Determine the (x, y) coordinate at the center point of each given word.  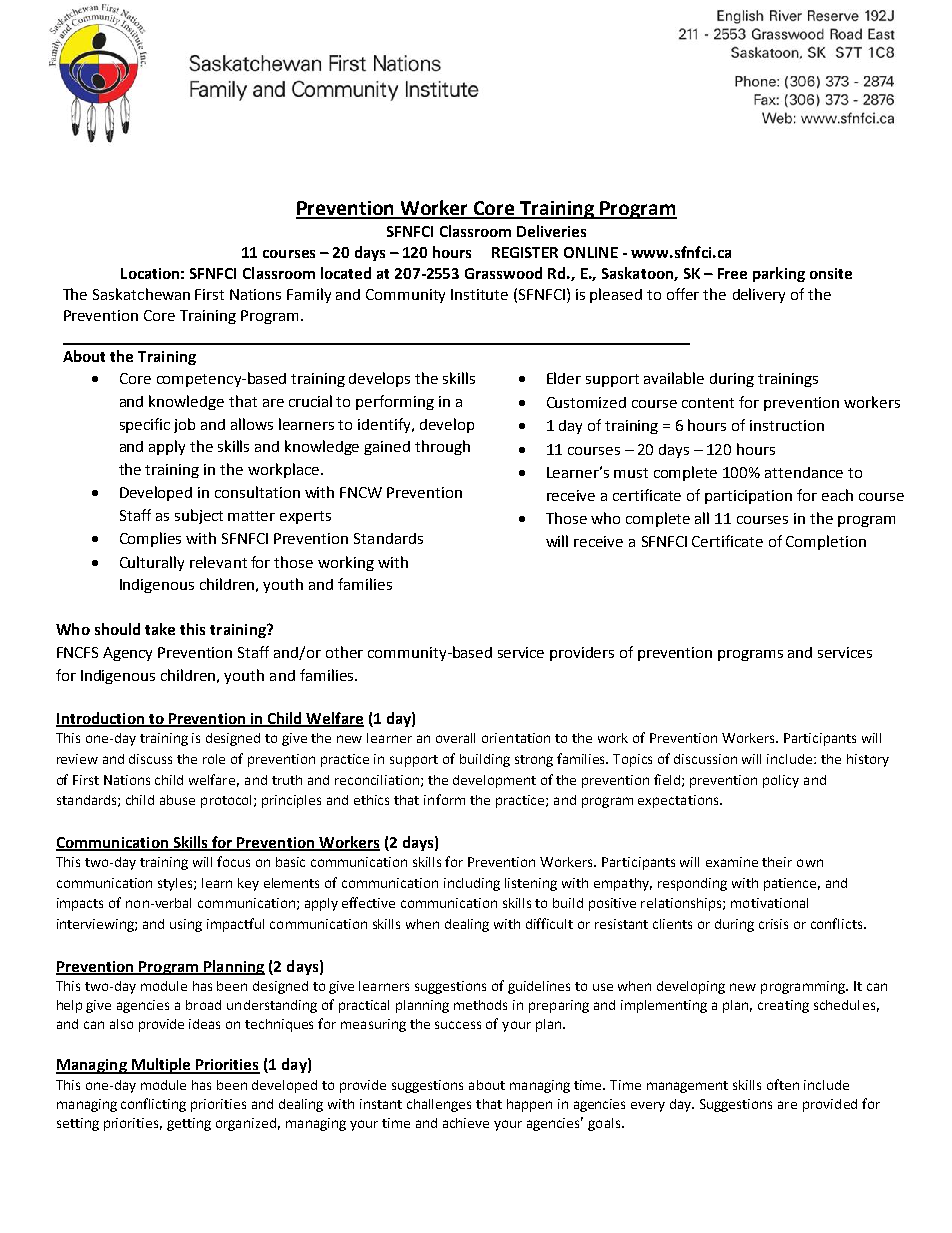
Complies (150, 539)
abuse (177, 800)
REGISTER (525, 252)
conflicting (153, 1105)
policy (781, 781)
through (442, 447)
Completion (826, 542)
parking (779, 274)
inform (444, 799)
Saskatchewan (141, 294)
